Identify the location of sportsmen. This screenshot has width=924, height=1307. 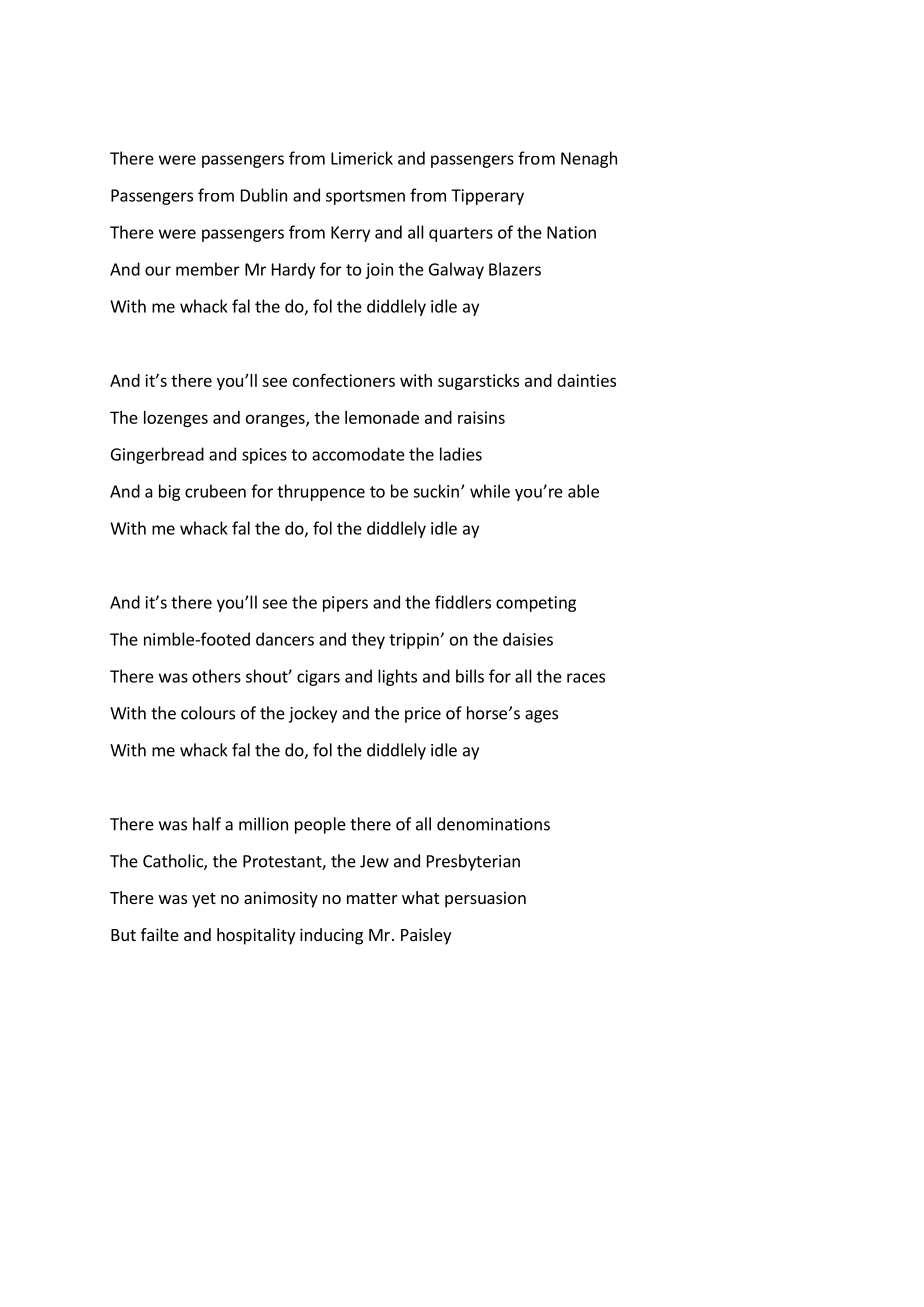
(365, 197).
